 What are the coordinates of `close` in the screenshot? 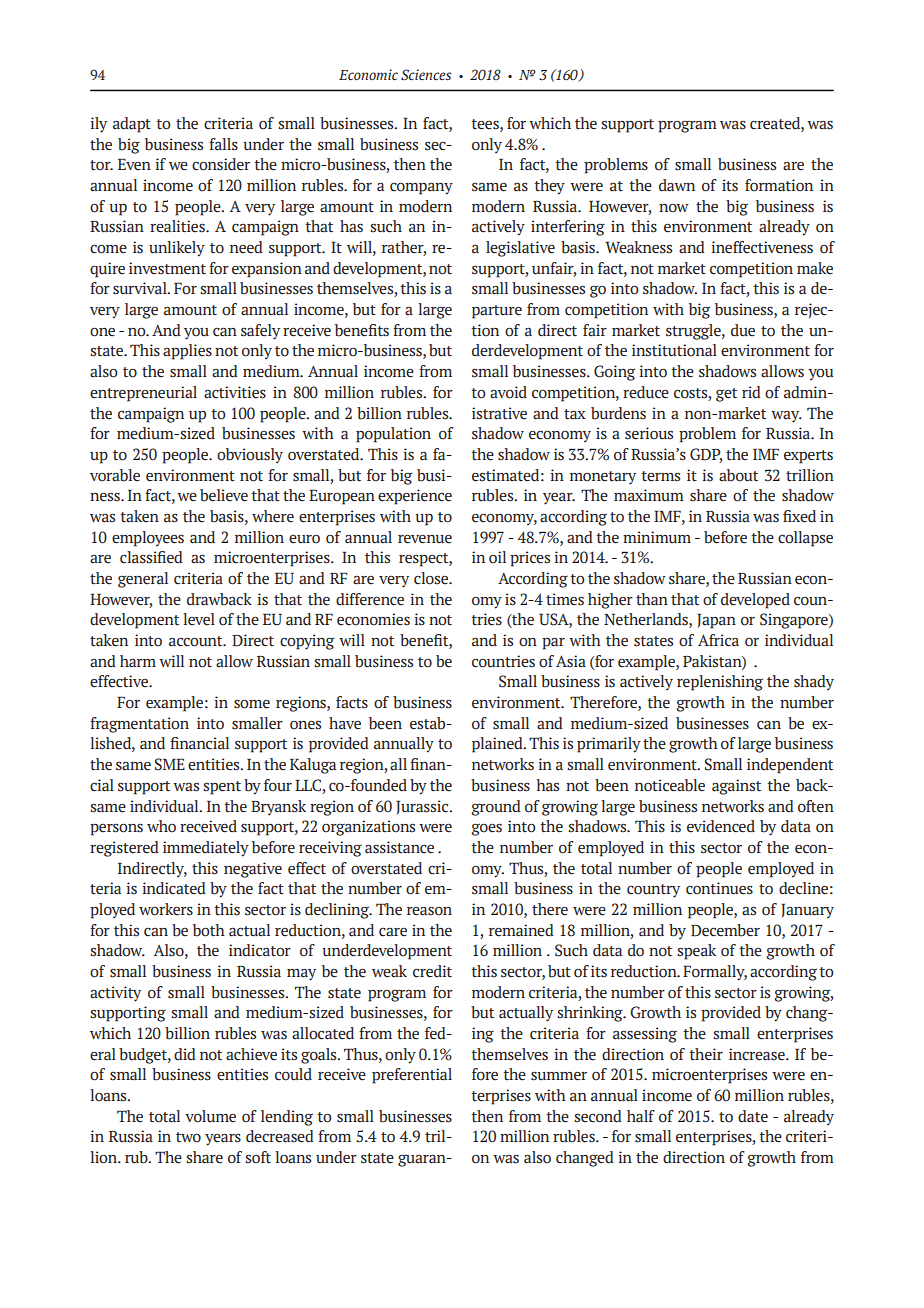 It's located at (432, 578).
